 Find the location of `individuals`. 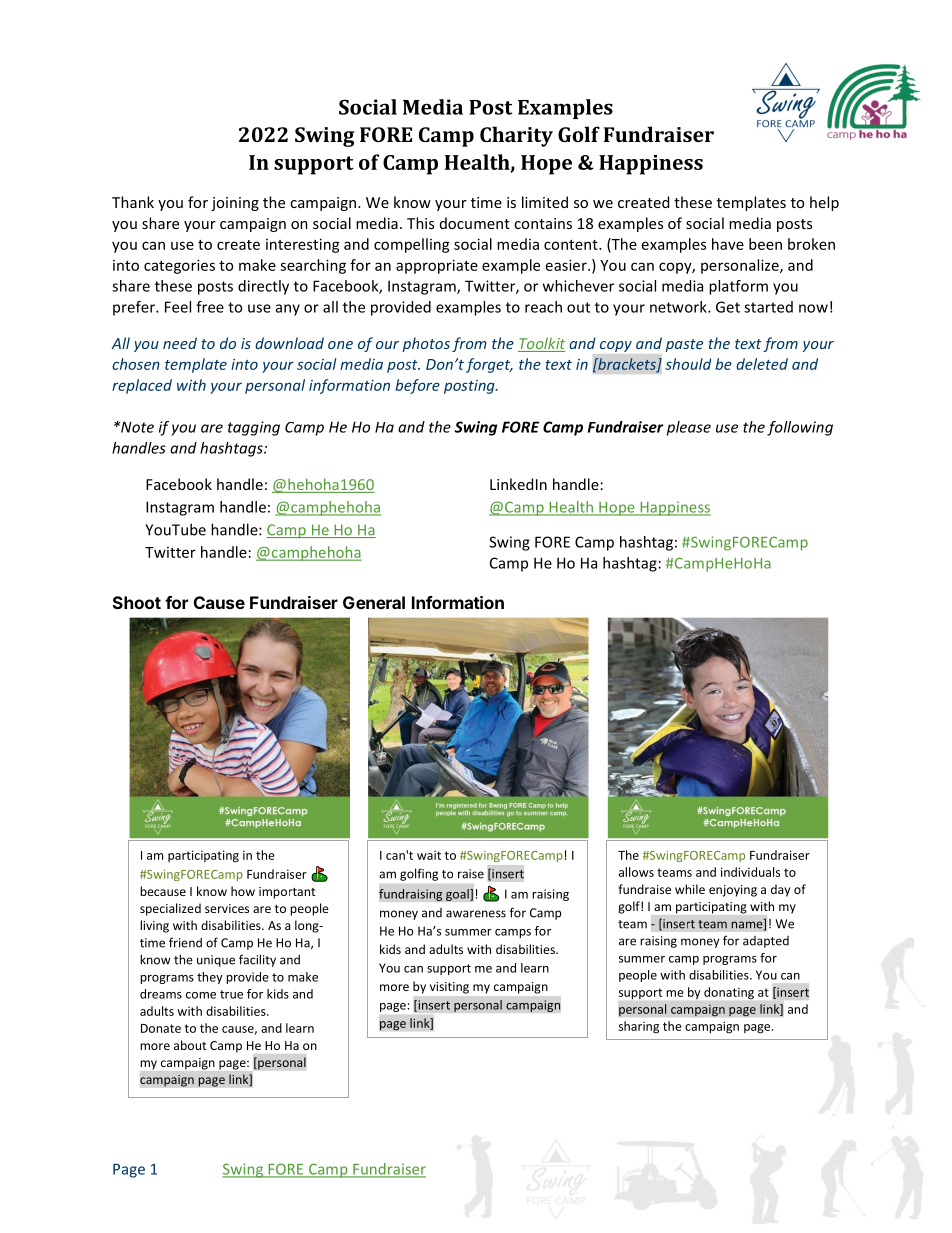

individuals is located at coordinates (750, 872).
